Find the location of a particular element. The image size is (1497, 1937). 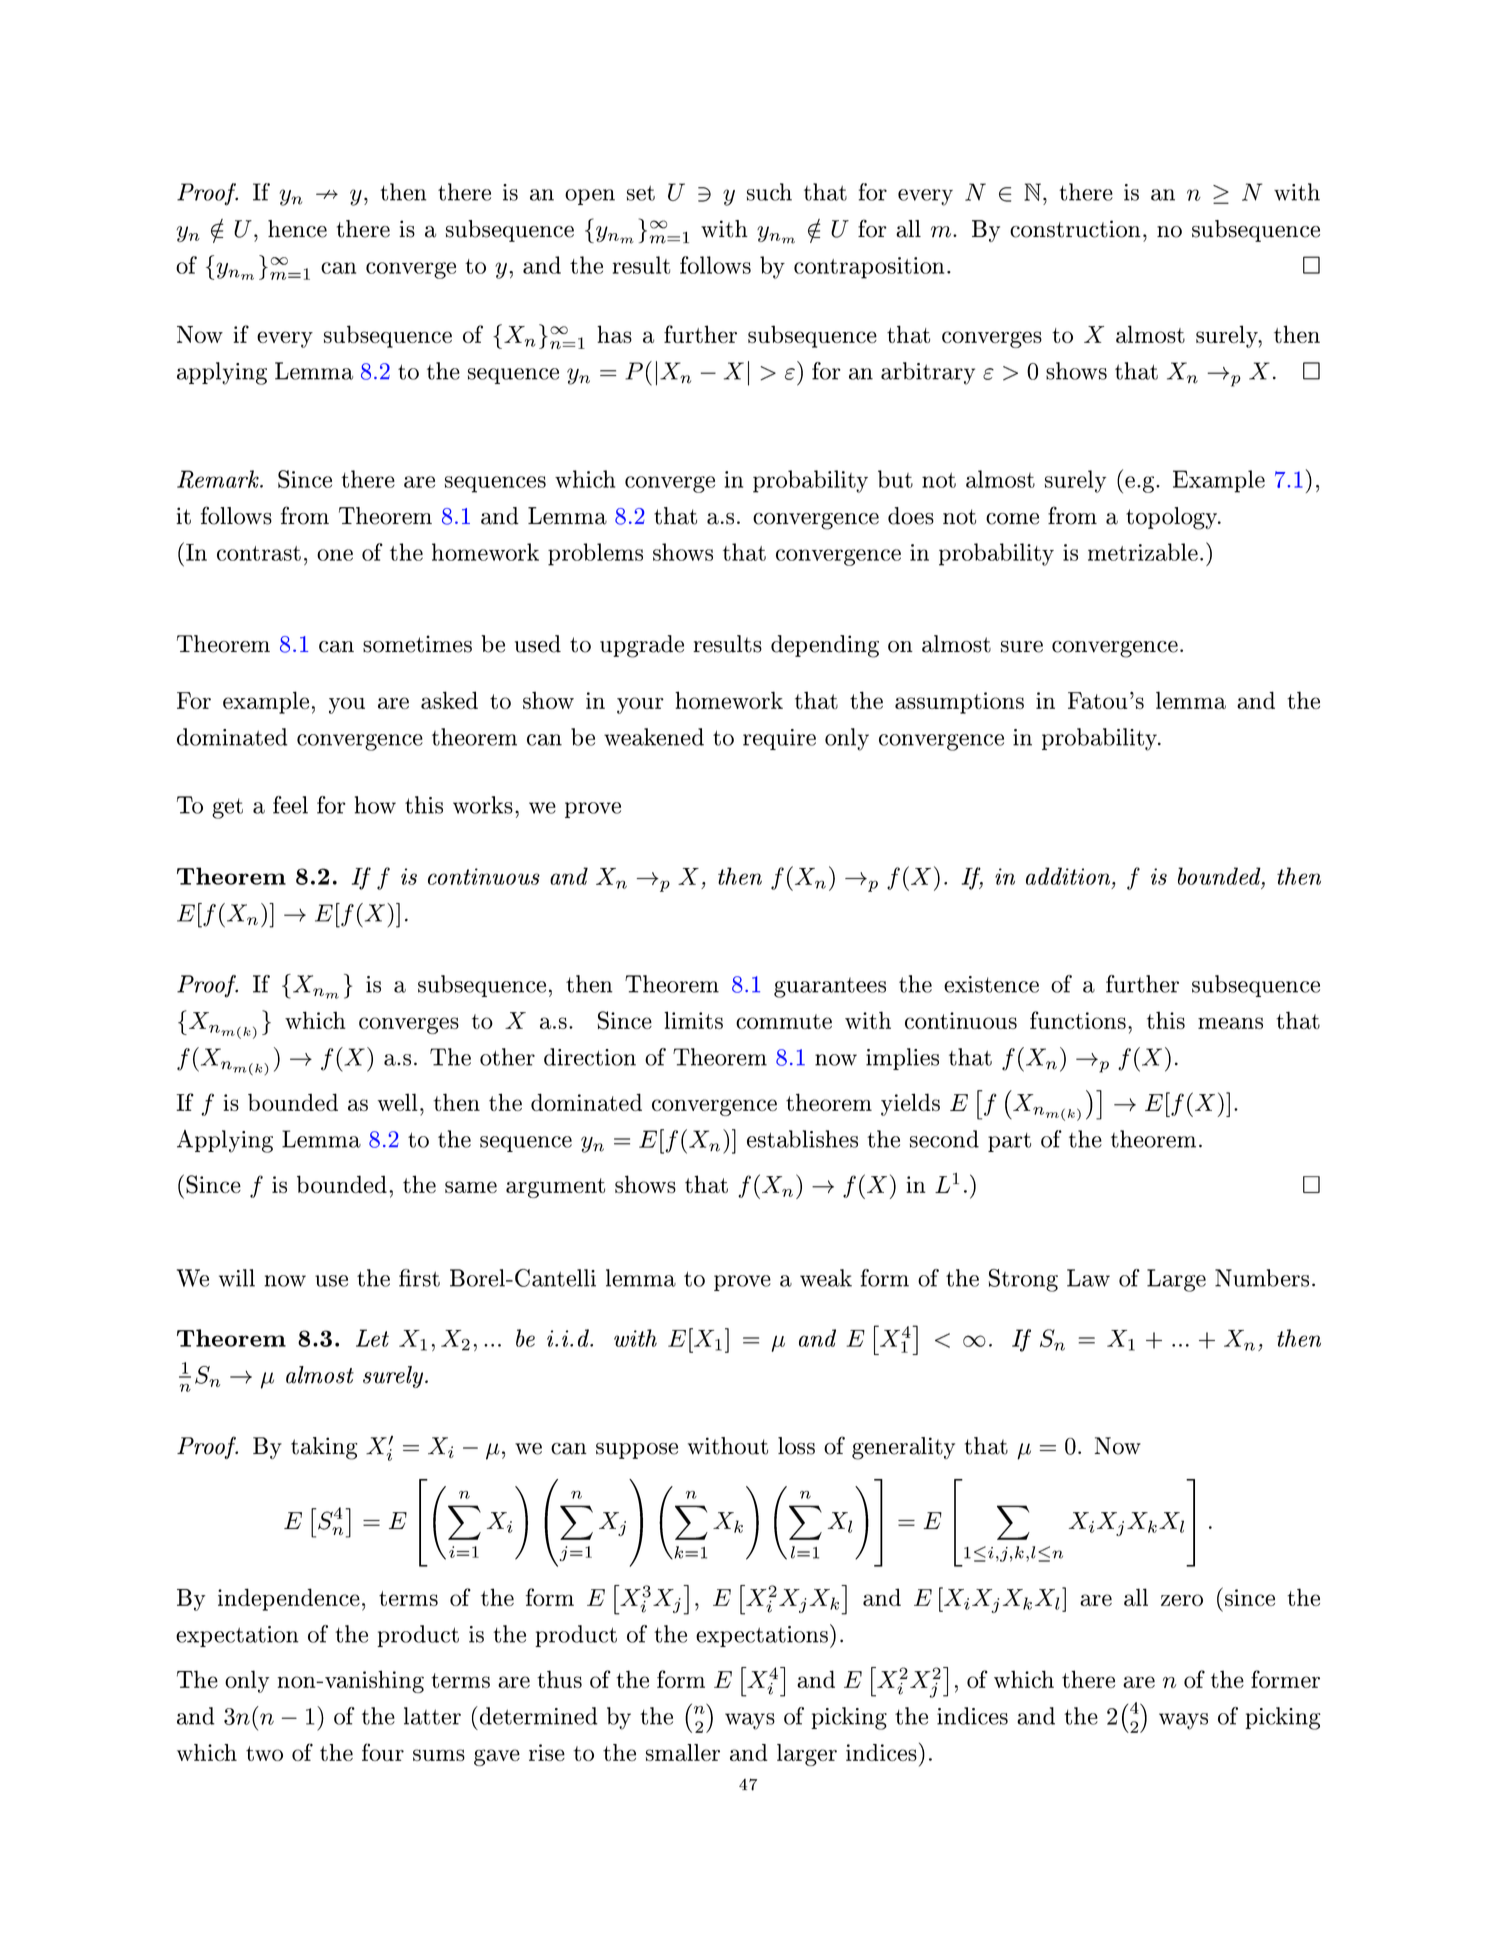

four is located at coordinates (383, 1752).
